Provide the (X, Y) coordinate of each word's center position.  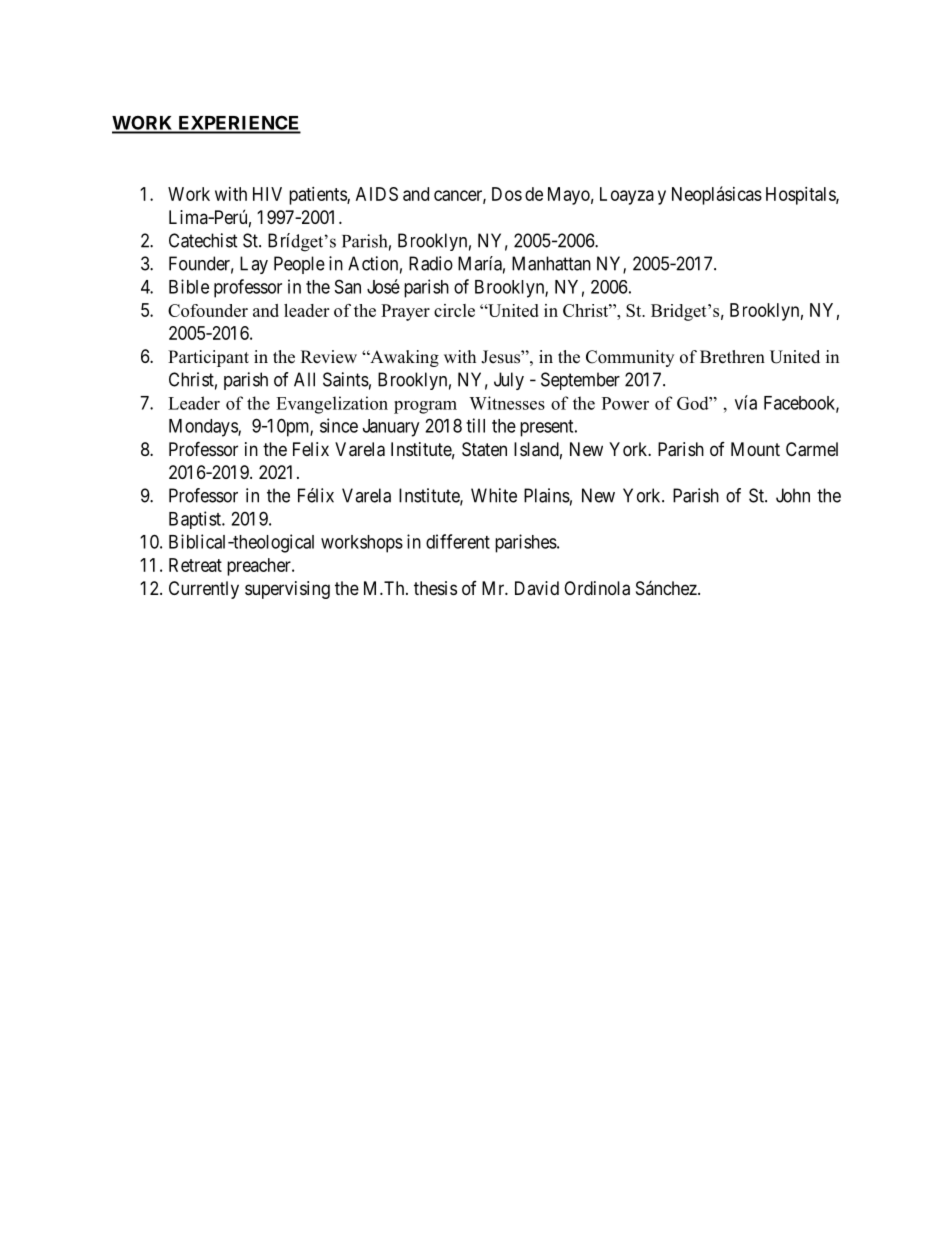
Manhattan (551, 263)
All (304, 379)
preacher (260, 567)
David (537, 588)
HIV (267, 194)
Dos (507, 194)
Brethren (732, 357)
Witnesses (507, 403)
